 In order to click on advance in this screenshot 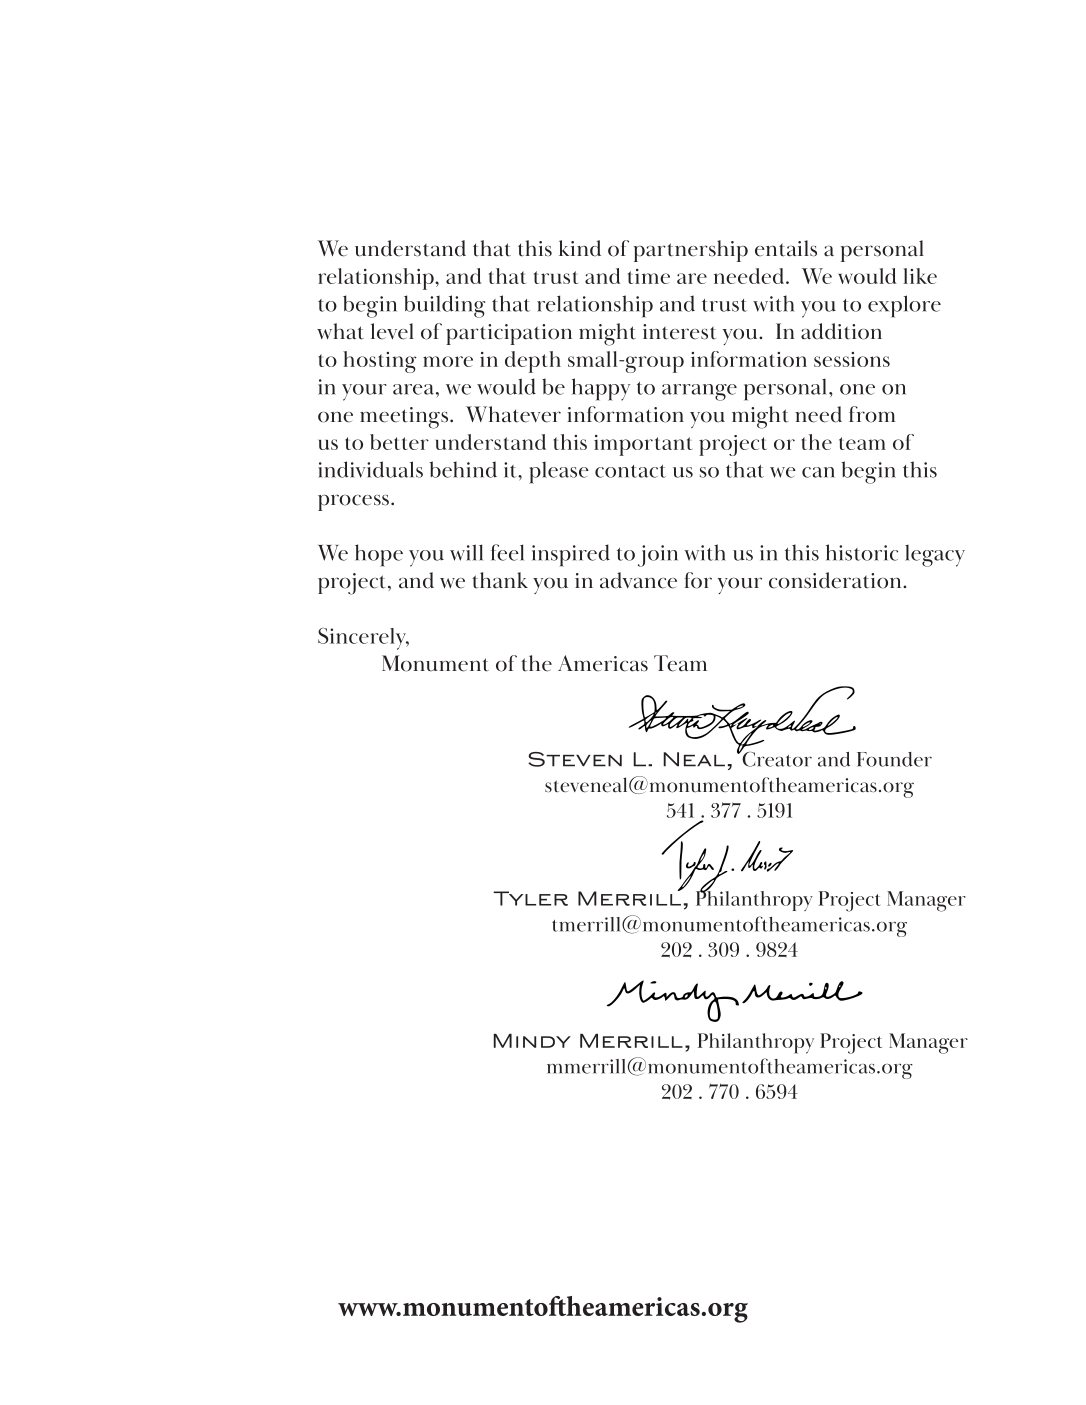, I will do `click(638, 580)`.
